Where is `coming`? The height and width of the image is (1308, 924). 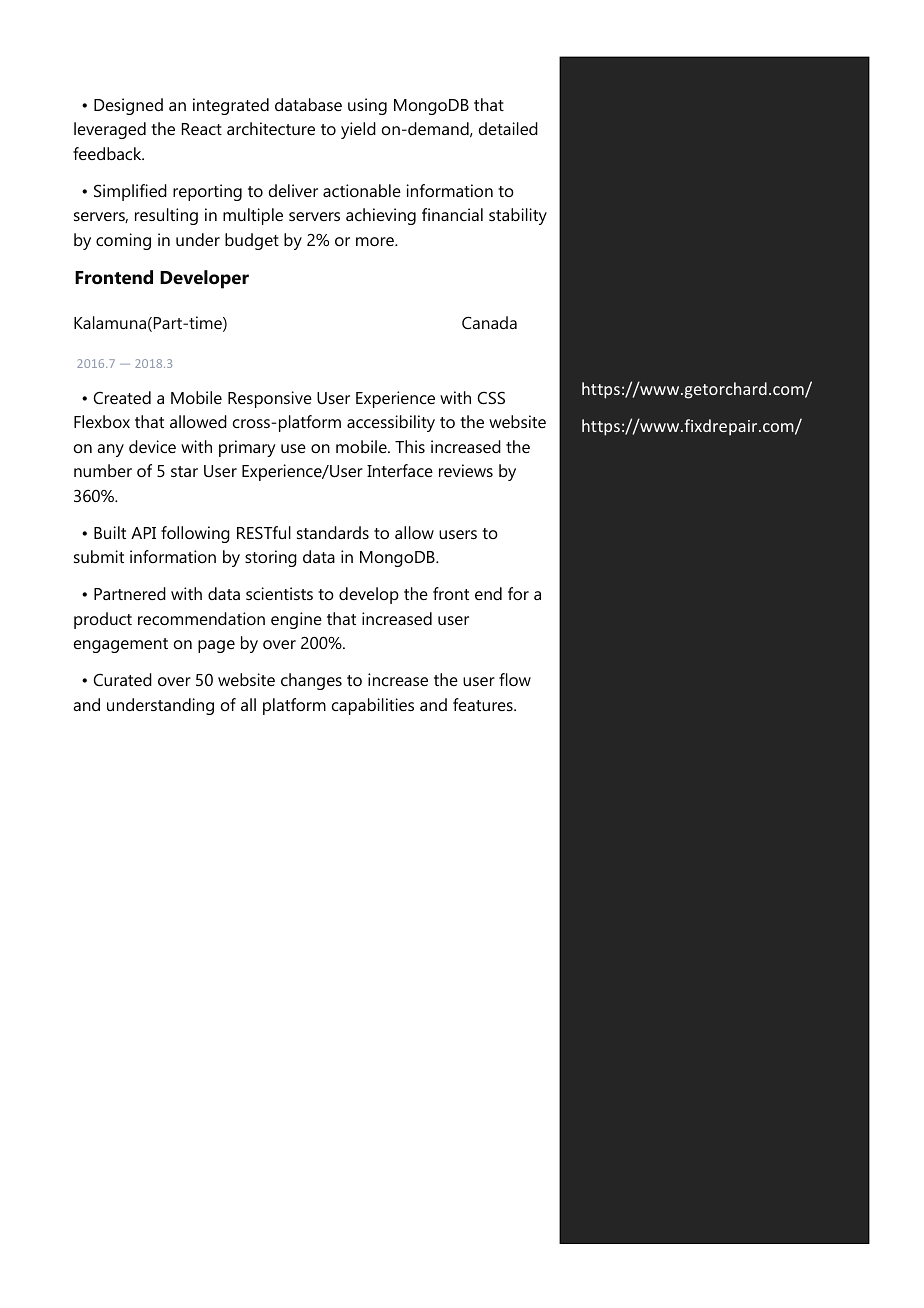
coming is located at coordinates (123, 241).
